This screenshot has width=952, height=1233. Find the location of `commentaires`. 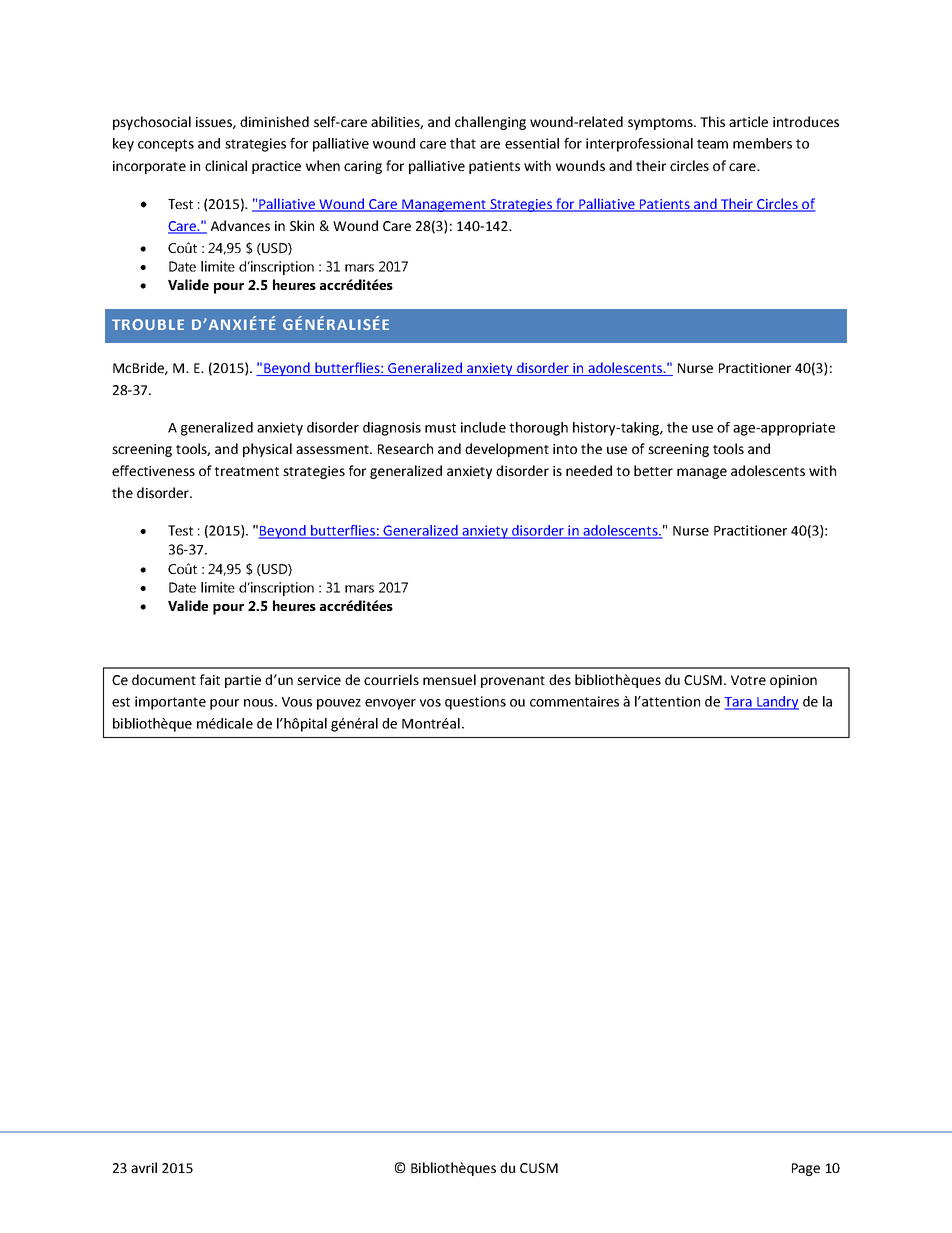

commentaires is located at coordinates (574, 701).
